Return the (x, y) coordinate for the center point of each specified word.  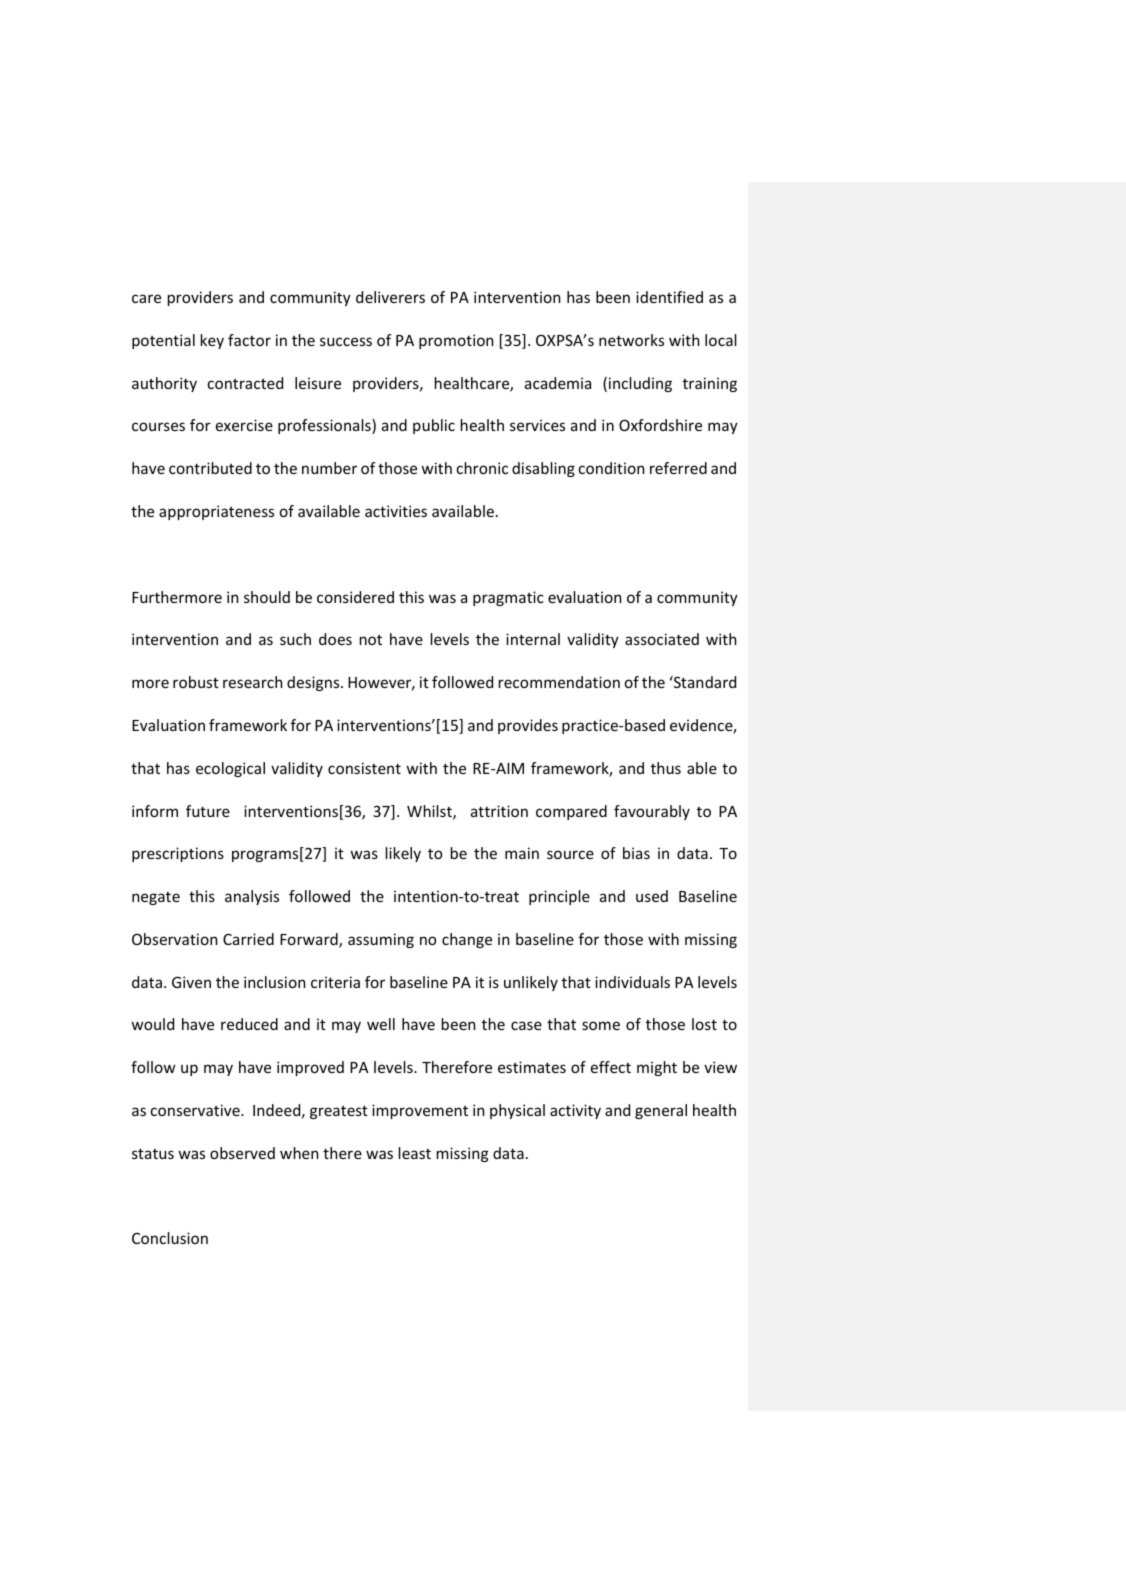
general (661, 1111)
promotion (456, 341)
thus (666, 768)
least (415, 1153)
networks (631, 340)
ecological (230, 769)
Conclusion (170, 1238)
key (212, 341)
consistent (364, 768)
